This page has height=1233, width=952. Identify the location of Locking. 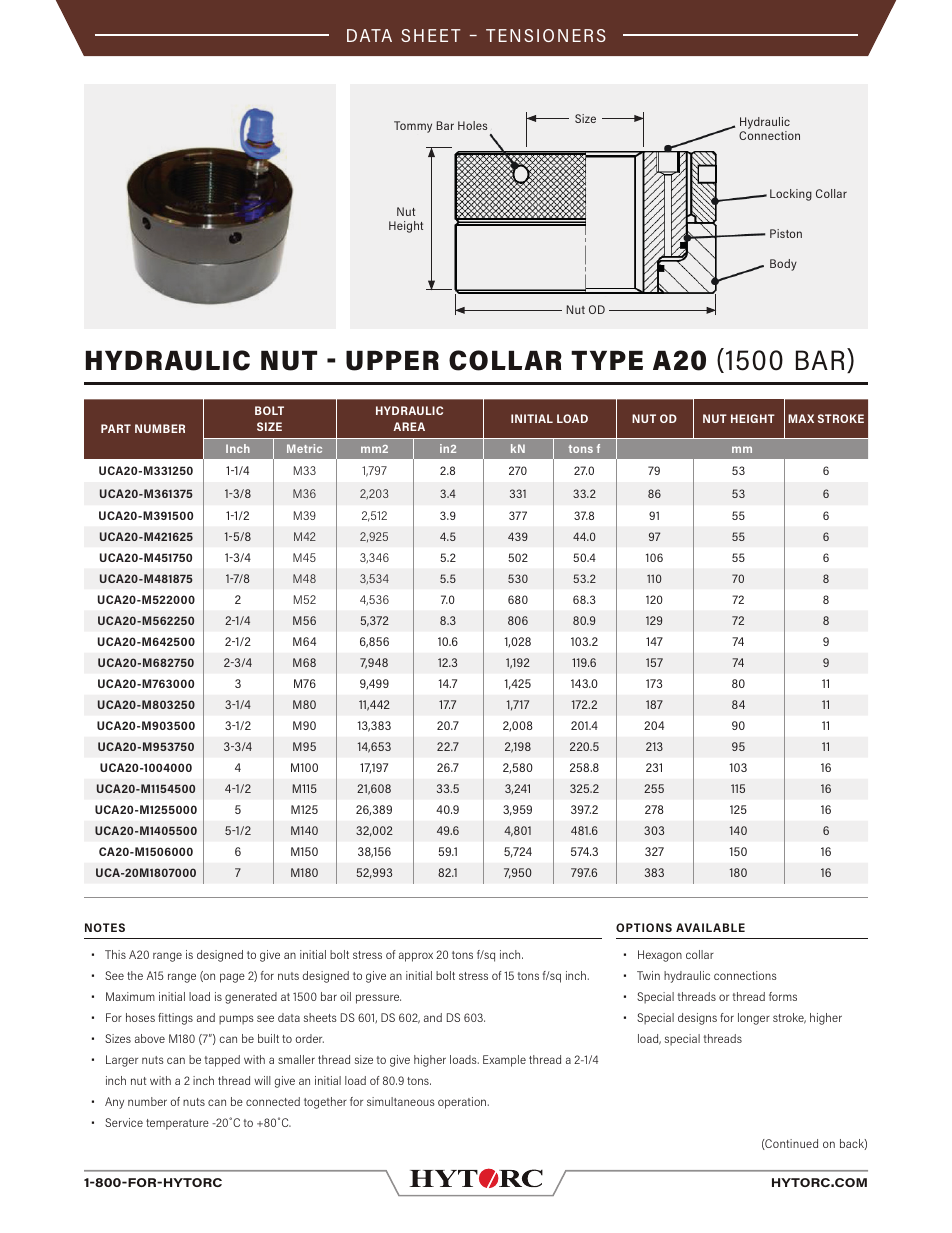
(791, 195).
